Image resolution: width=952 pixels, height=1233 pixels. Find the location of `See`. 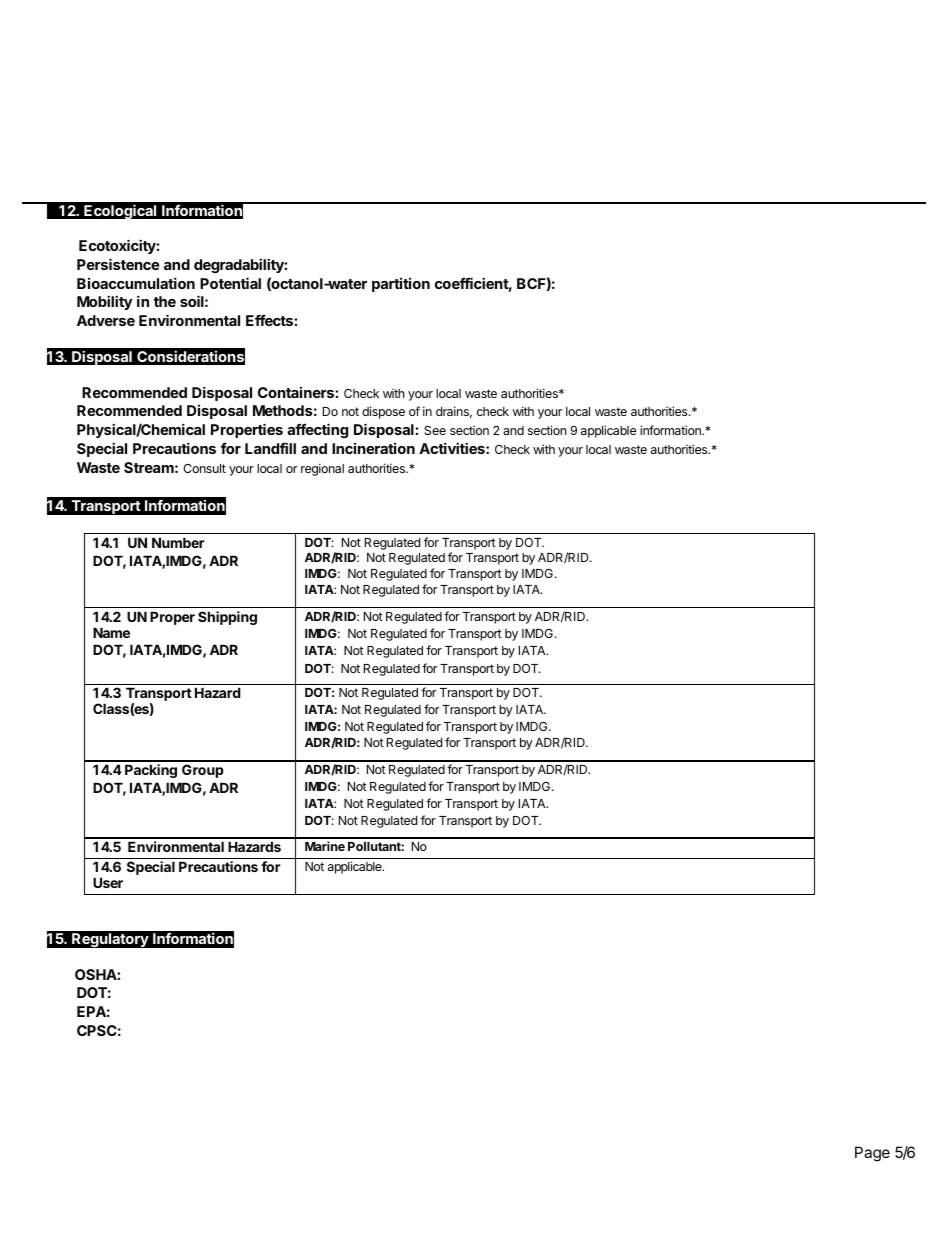

See is located at coordinates (435, 430).
